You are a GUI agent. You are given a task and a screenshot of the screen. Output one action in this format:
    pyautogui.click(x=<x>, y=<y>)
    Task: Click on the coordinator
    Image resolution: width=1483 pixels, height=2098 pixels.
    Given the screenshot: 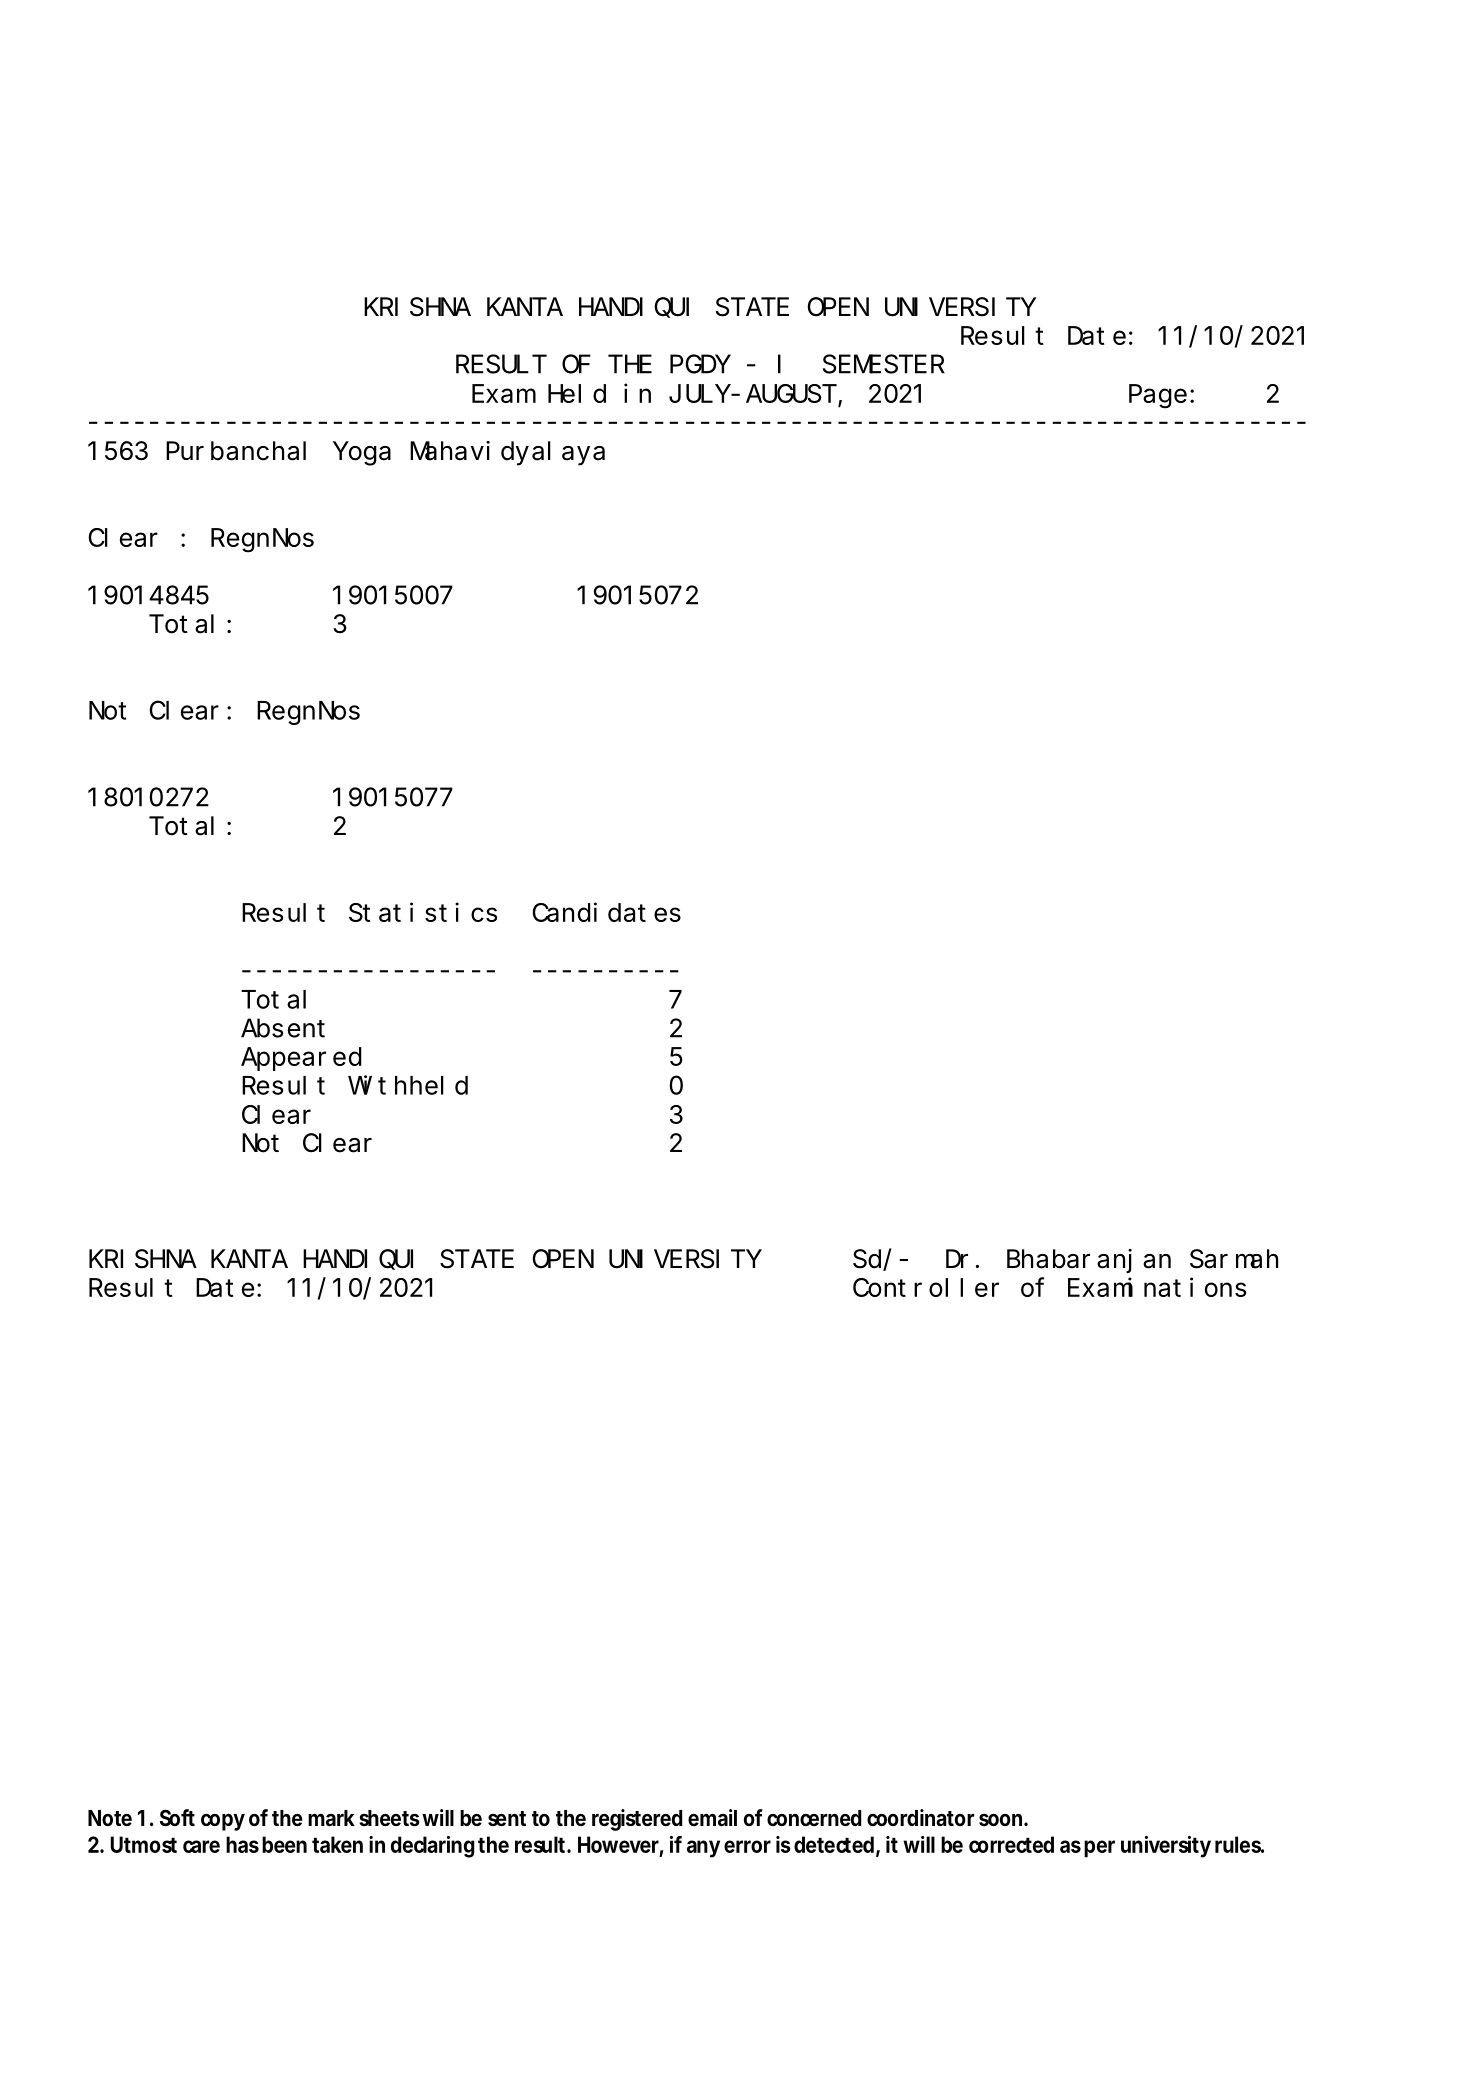 What is the action you would take?
    pyautogui.click(x=920, y=1818)
